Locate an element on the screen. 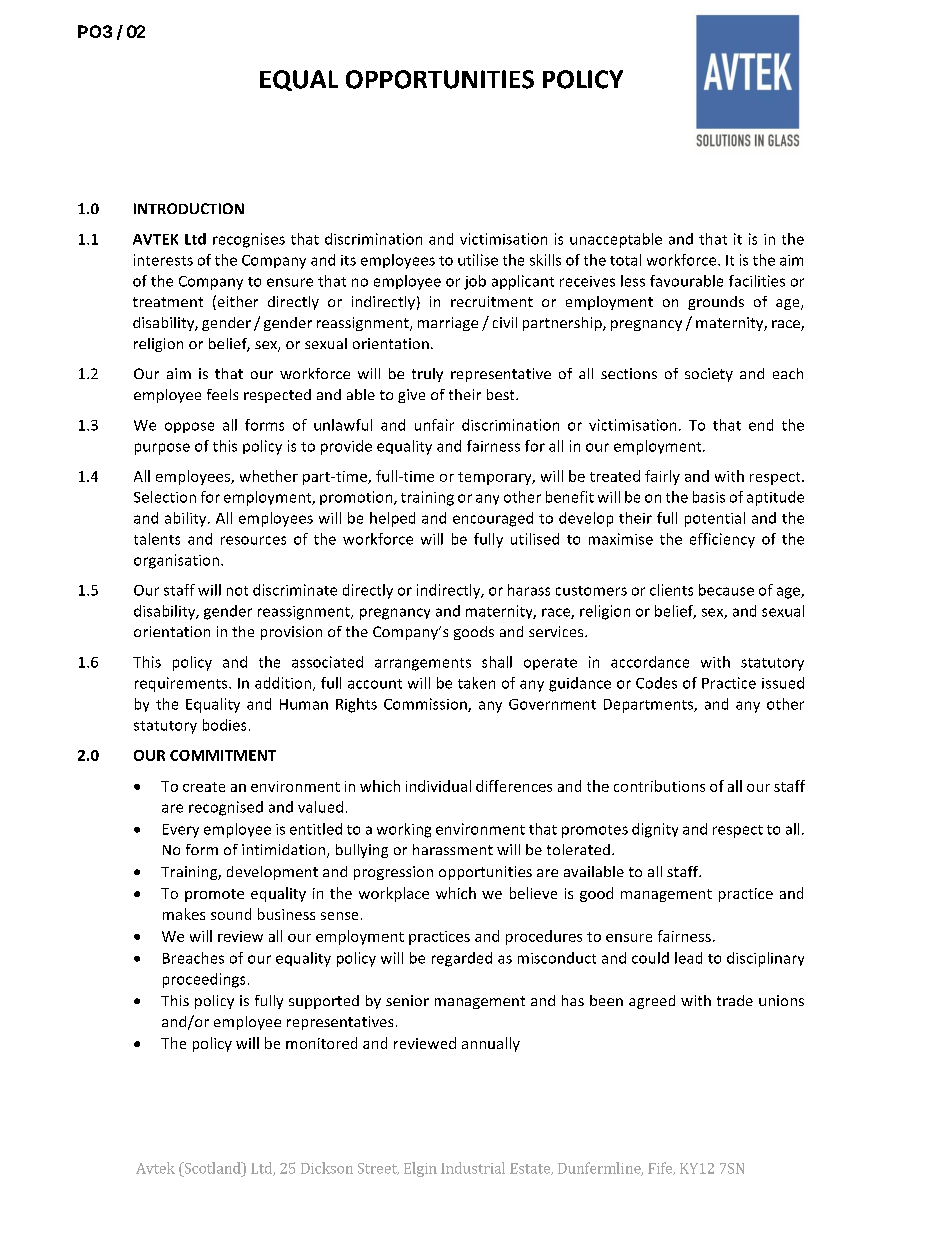  Industrial is located at coordinates (473, 1168).
